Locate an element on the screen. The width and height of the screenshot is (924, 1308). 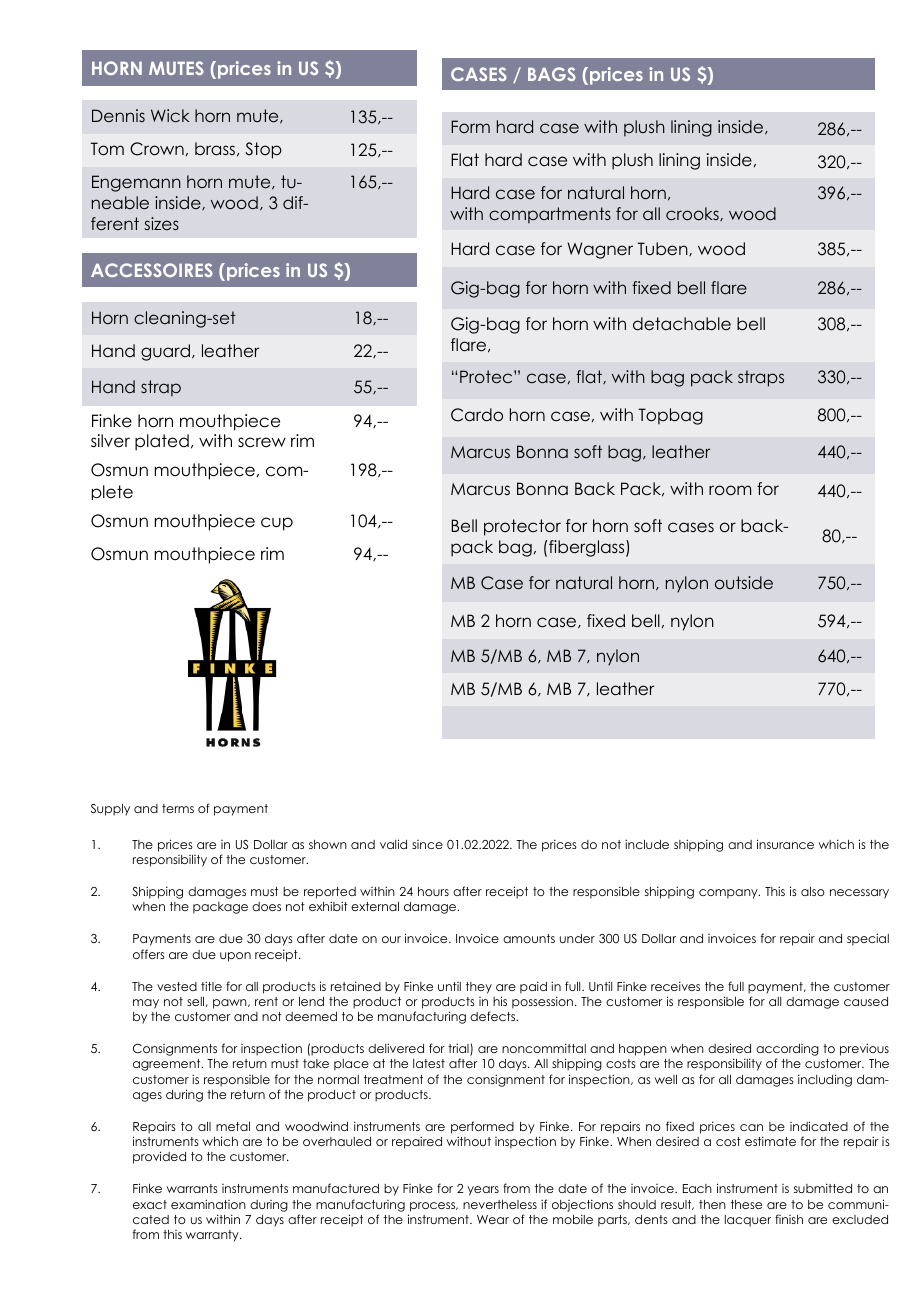
BAGS is located at coordinates (552, 74).
